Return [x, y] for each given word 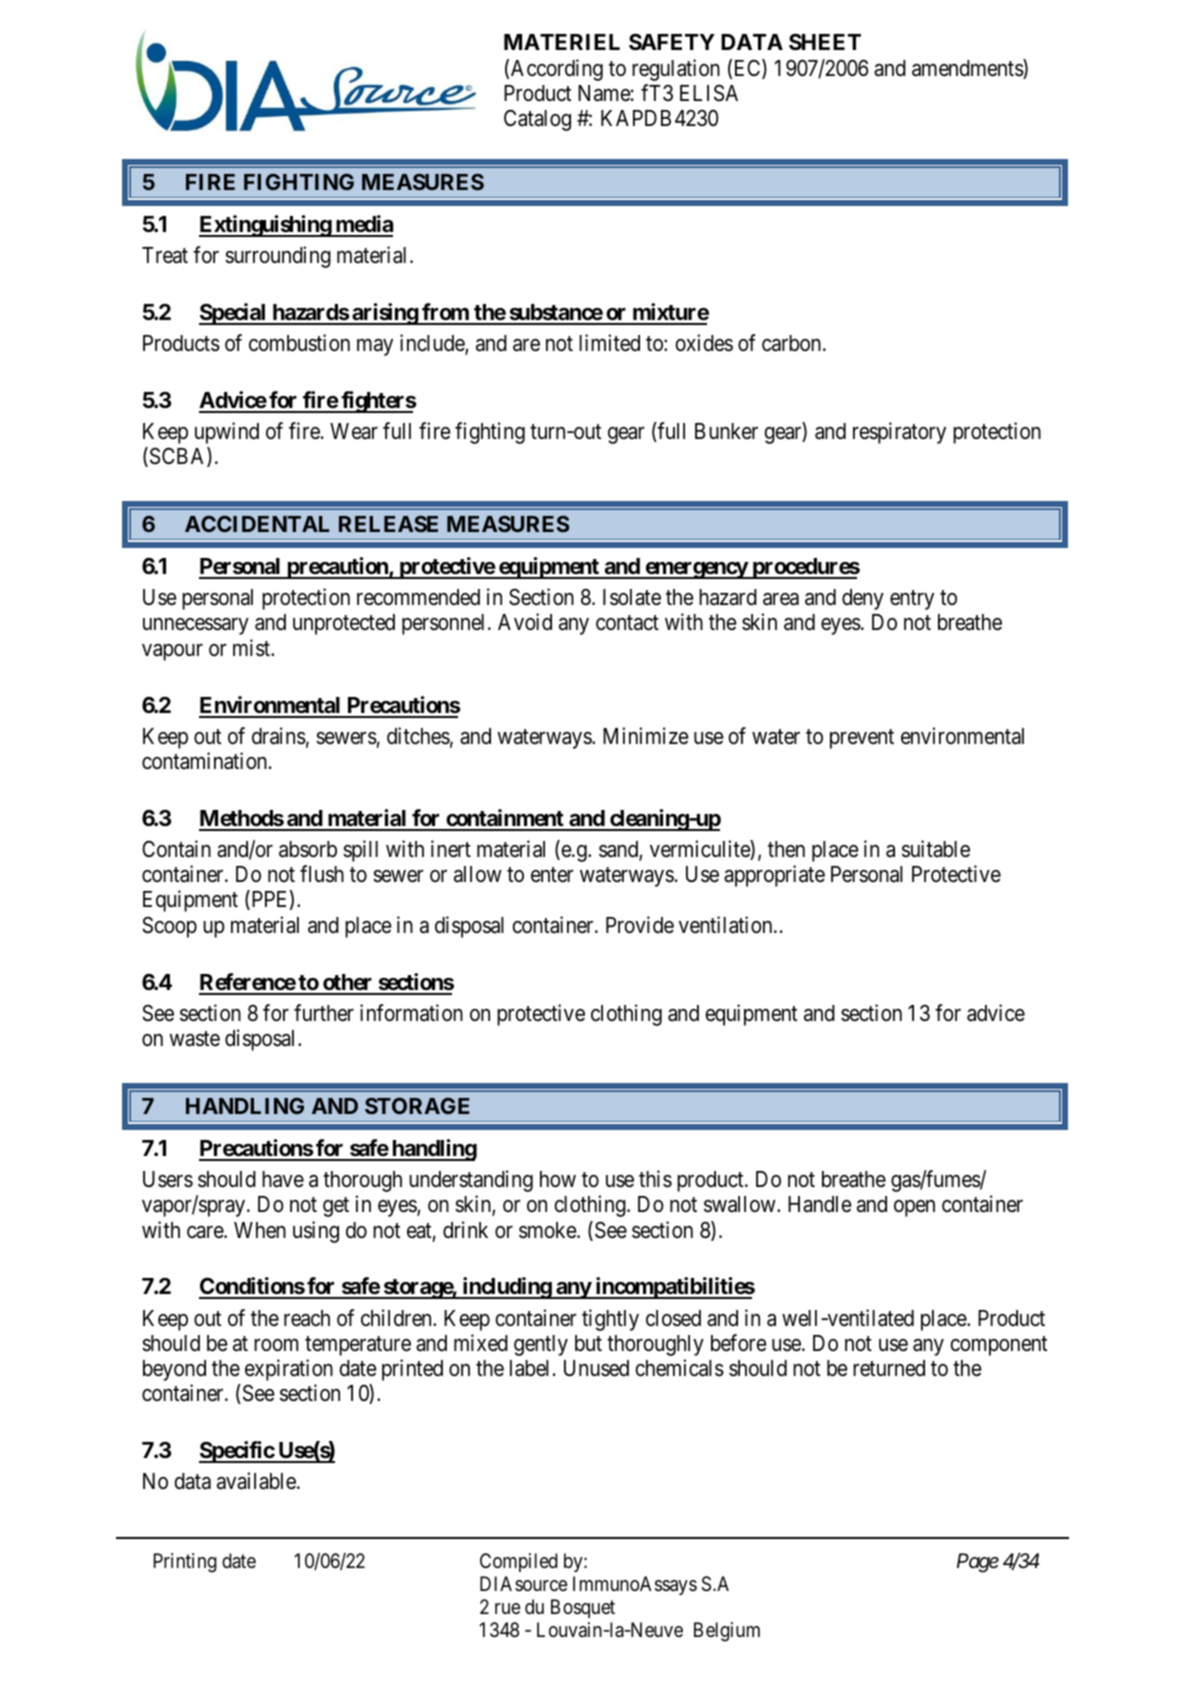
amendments [968, 69]
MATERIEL [562, 42]
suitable [936, 849]
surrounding [278, 257]
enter [552, 875]
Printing [185, 1563]
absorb [308, 849]
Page [978, 1563]
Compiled [519, 1562]
